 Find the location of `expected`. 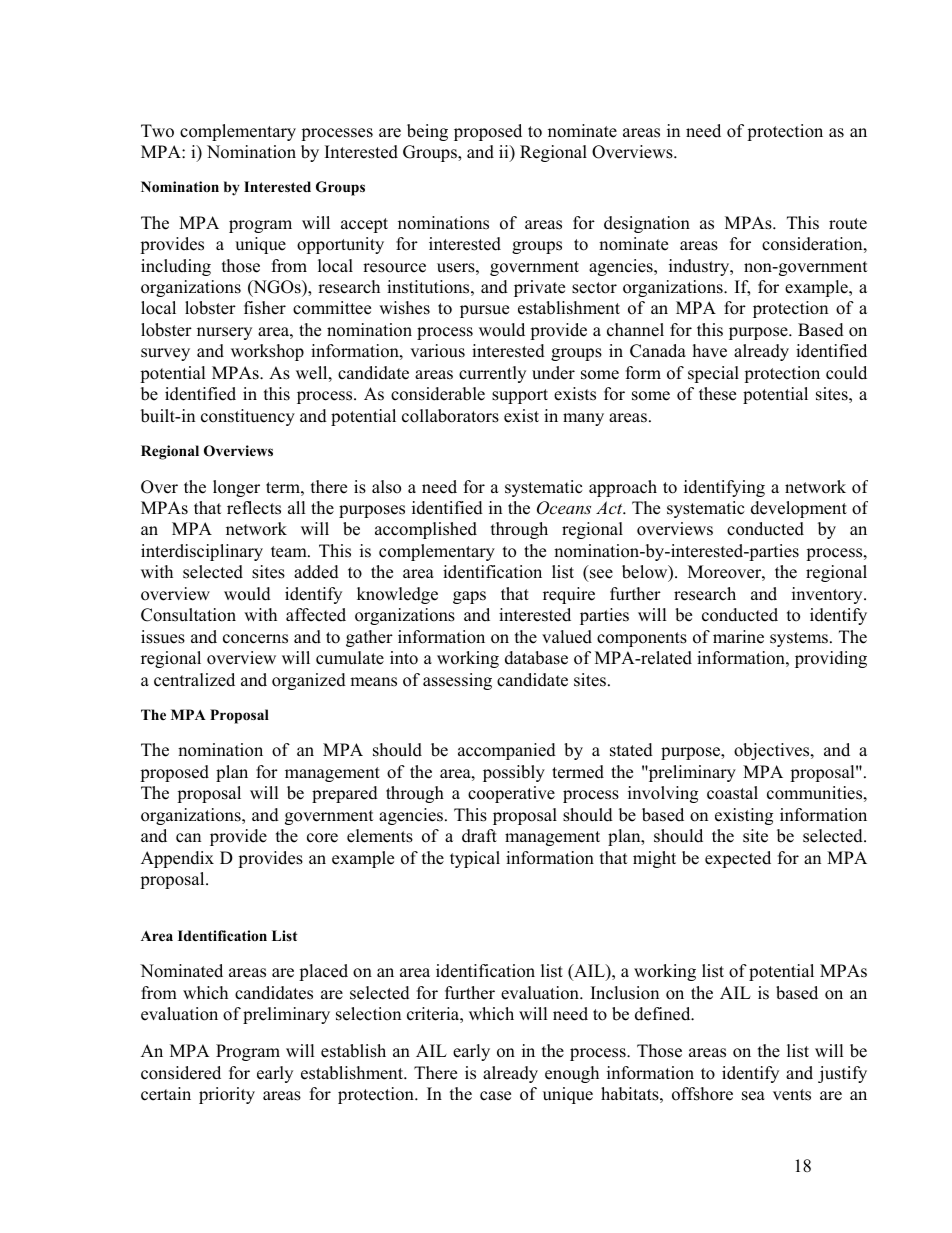

expected is located at coordinates (738, 859).
